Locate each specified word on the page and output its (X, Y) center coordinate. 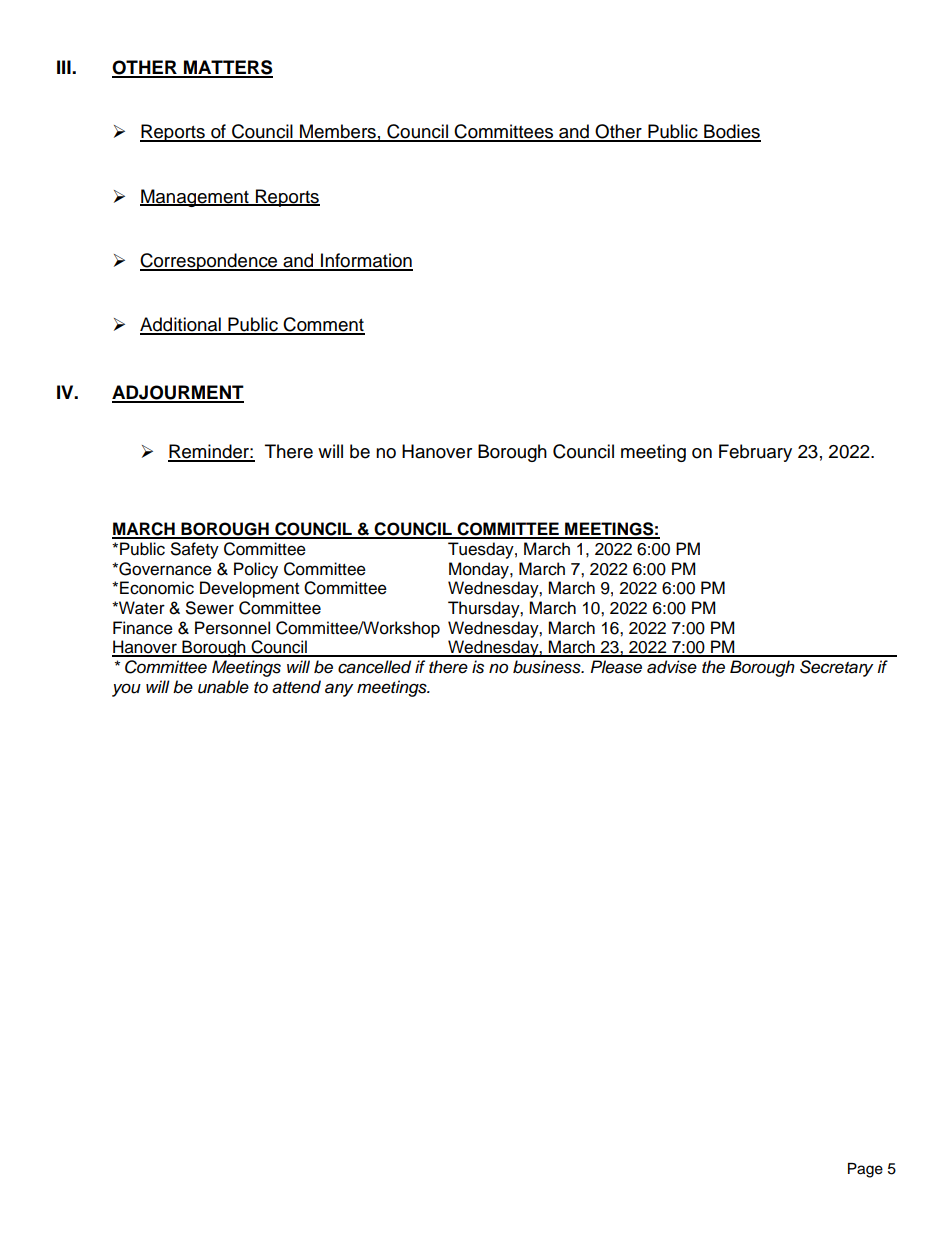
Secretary (836, 668)
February (755, 453)
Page (865, 1170)
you (126, 690)
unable (223, 687)
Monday (480, 570)
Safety (195, 550)
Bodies (731, 132)
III (65, 67)
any (339, 690)
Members (338, 132)
